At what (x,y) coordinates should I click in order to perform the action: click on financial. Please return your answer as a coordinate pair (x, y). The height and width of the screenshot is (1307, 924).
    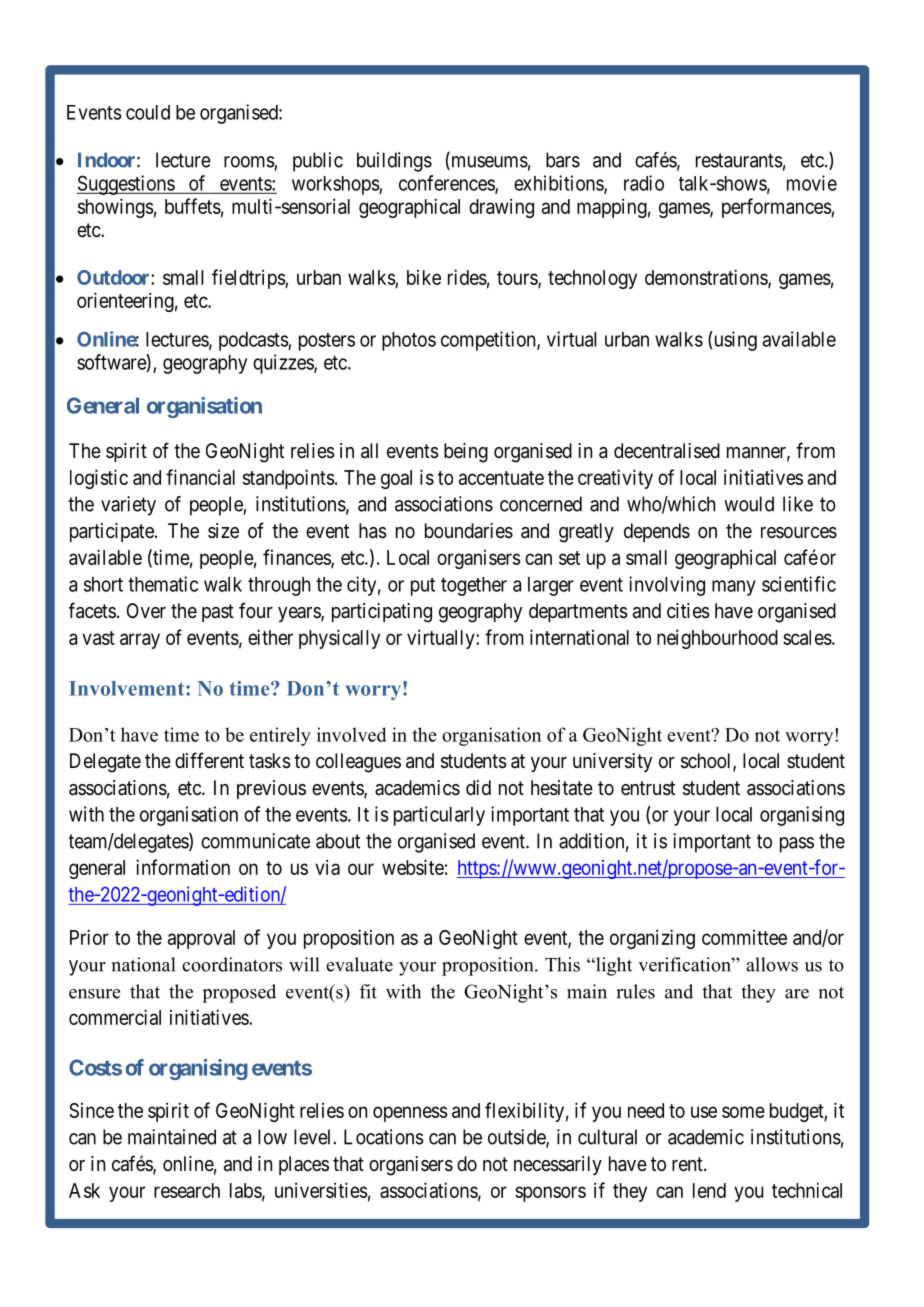
    Looking at the image, I should click on (200, 477).
